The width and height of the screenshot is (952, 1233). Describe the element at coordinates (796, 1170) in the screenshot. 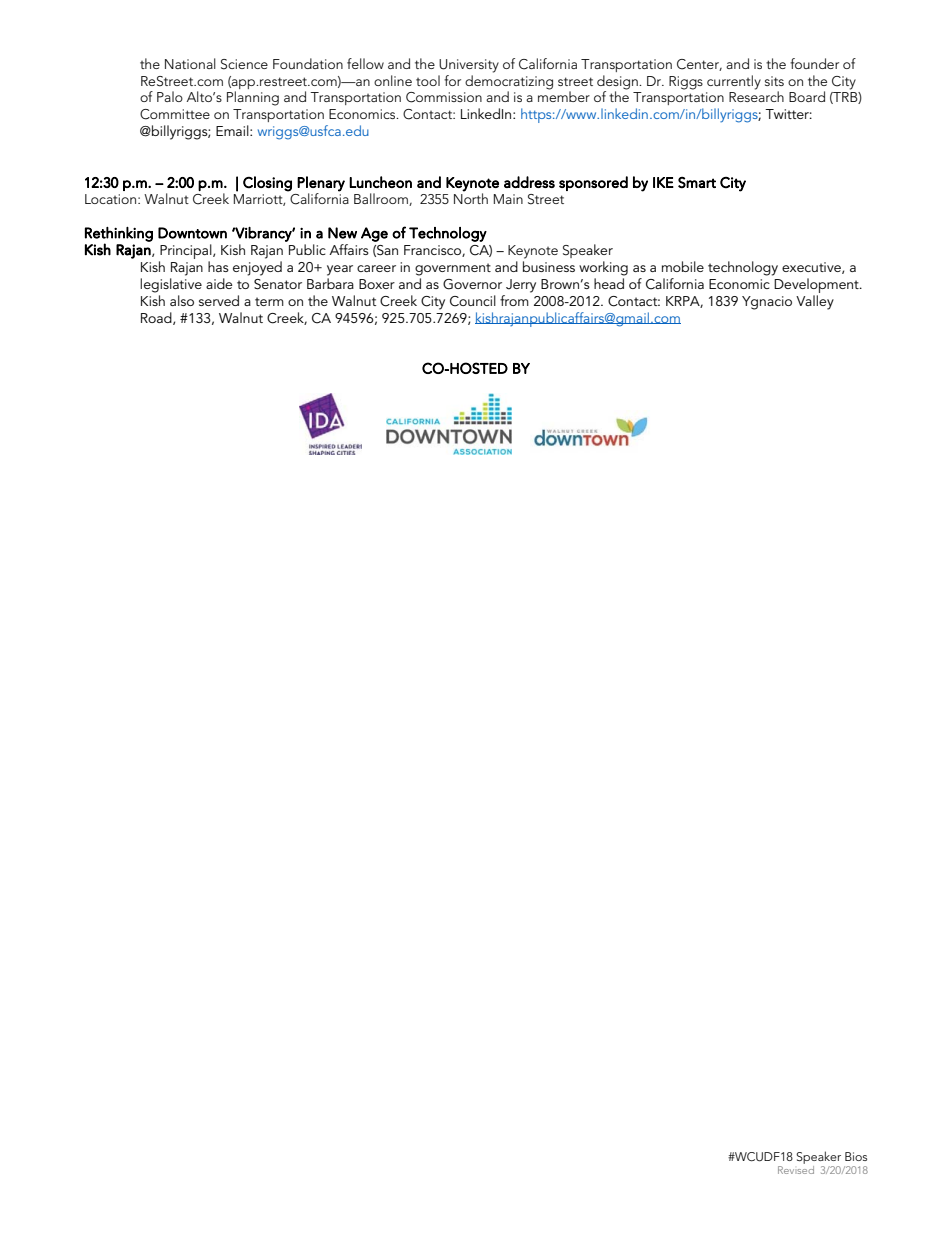

I see `Revised` at that location.
